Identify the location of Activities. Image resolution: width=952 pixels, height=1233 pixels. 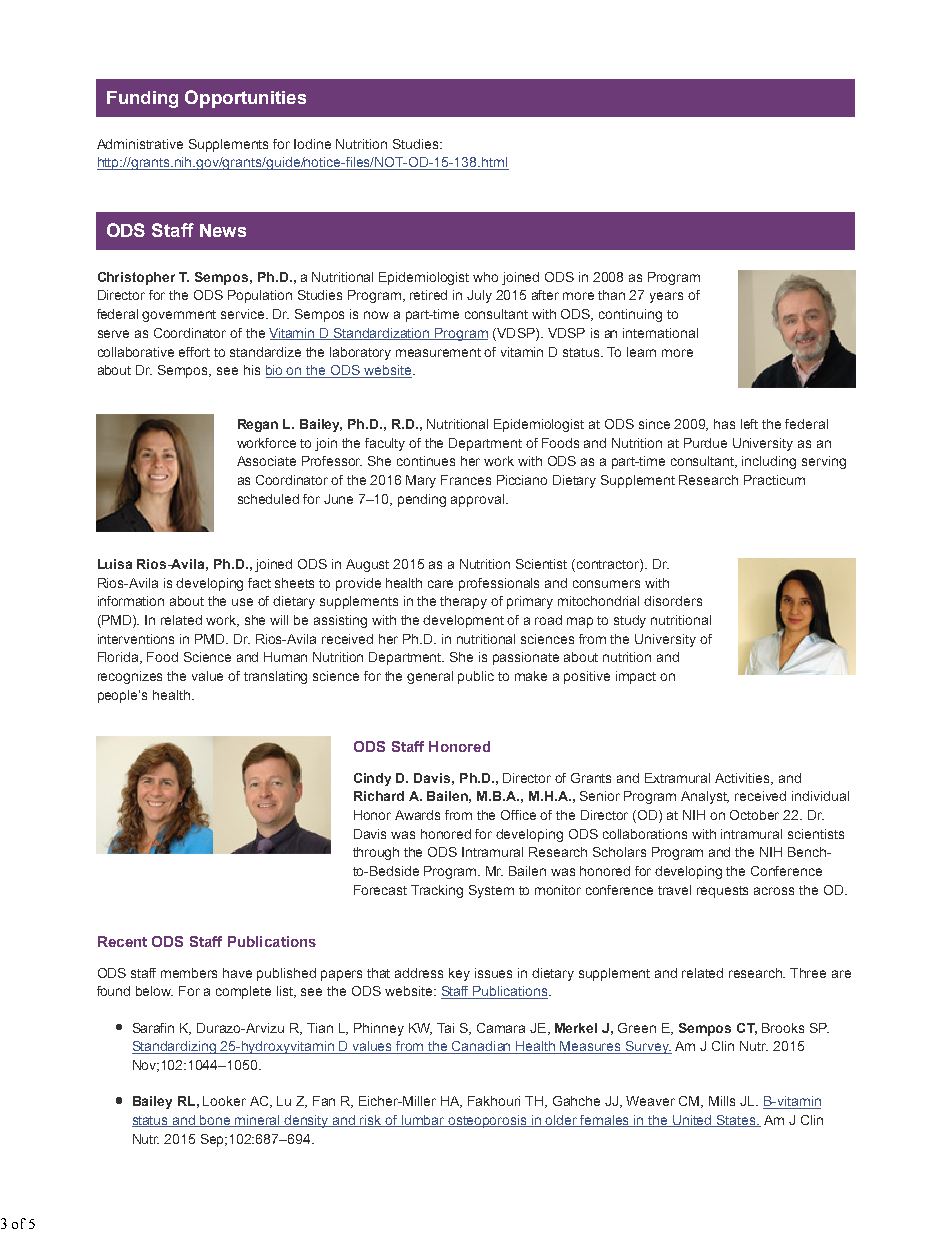
(744, 779).
